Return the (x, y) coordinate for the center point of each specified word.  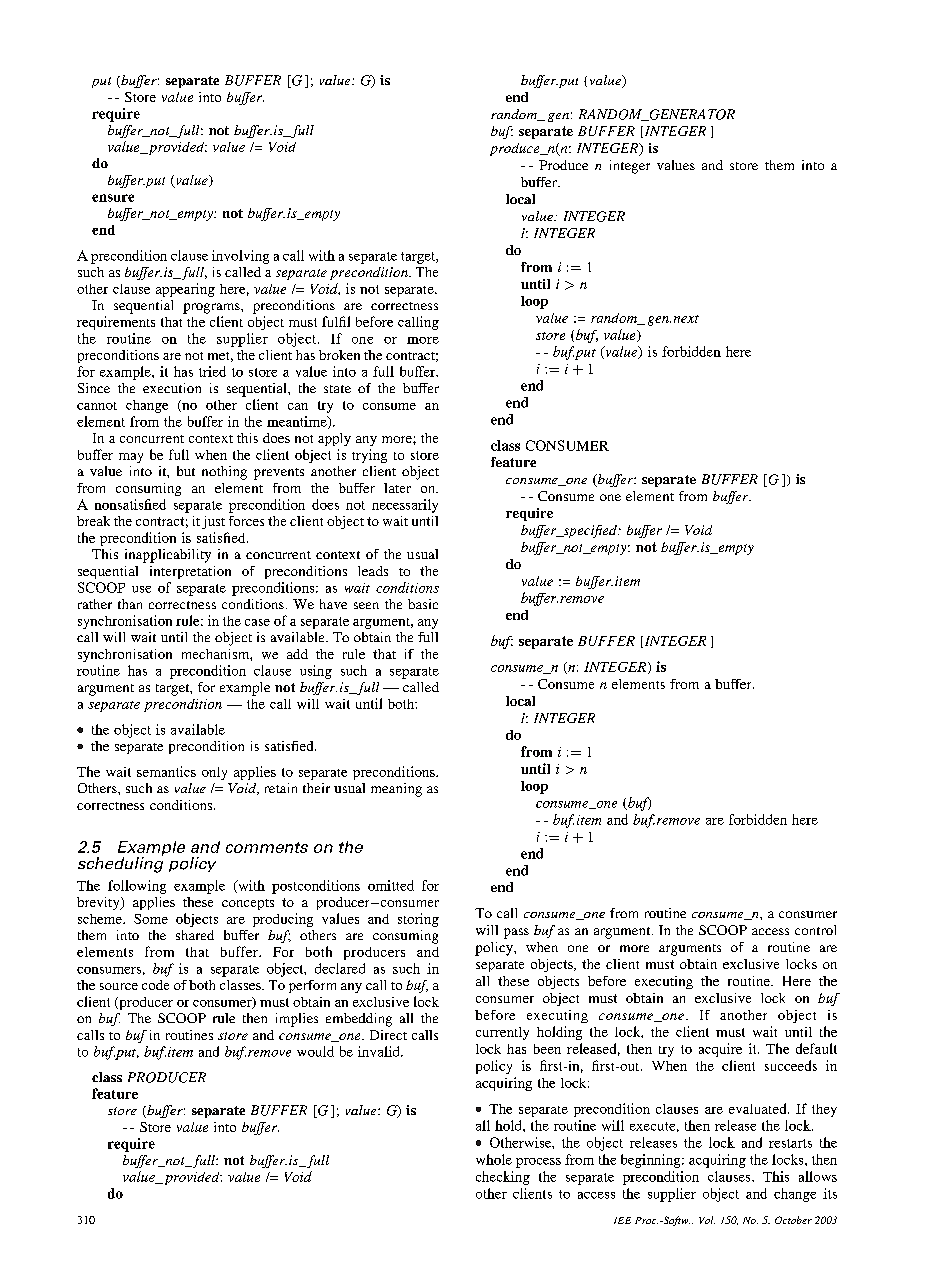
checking (503, 1178)
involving (240, 257)
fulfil (336, 321)
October (793, 1220)
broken (339, 355)
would (315, 1051)
